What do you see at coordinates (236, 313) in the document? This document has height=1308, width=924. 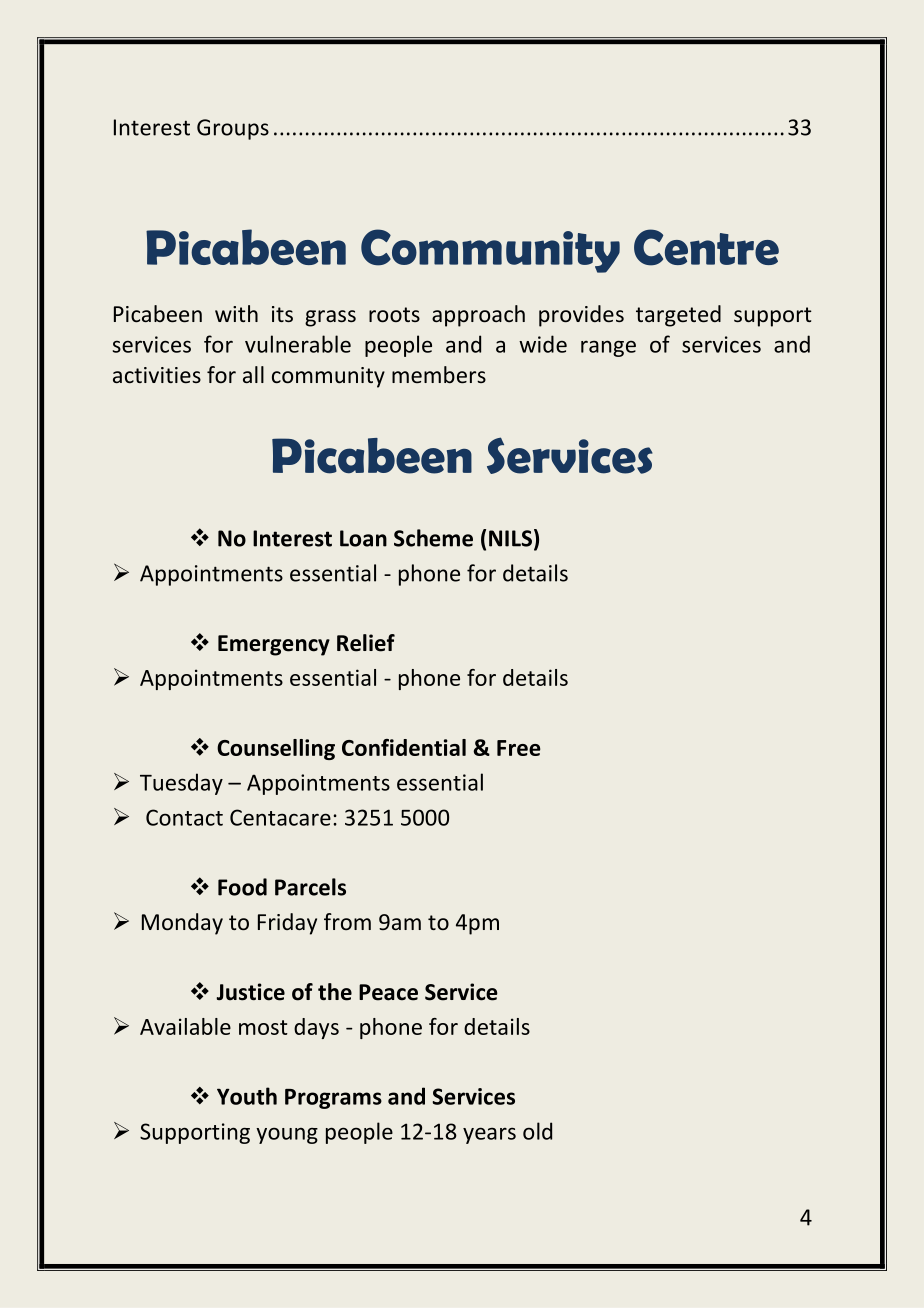 I see `with` at bounding box center [236, 313].
